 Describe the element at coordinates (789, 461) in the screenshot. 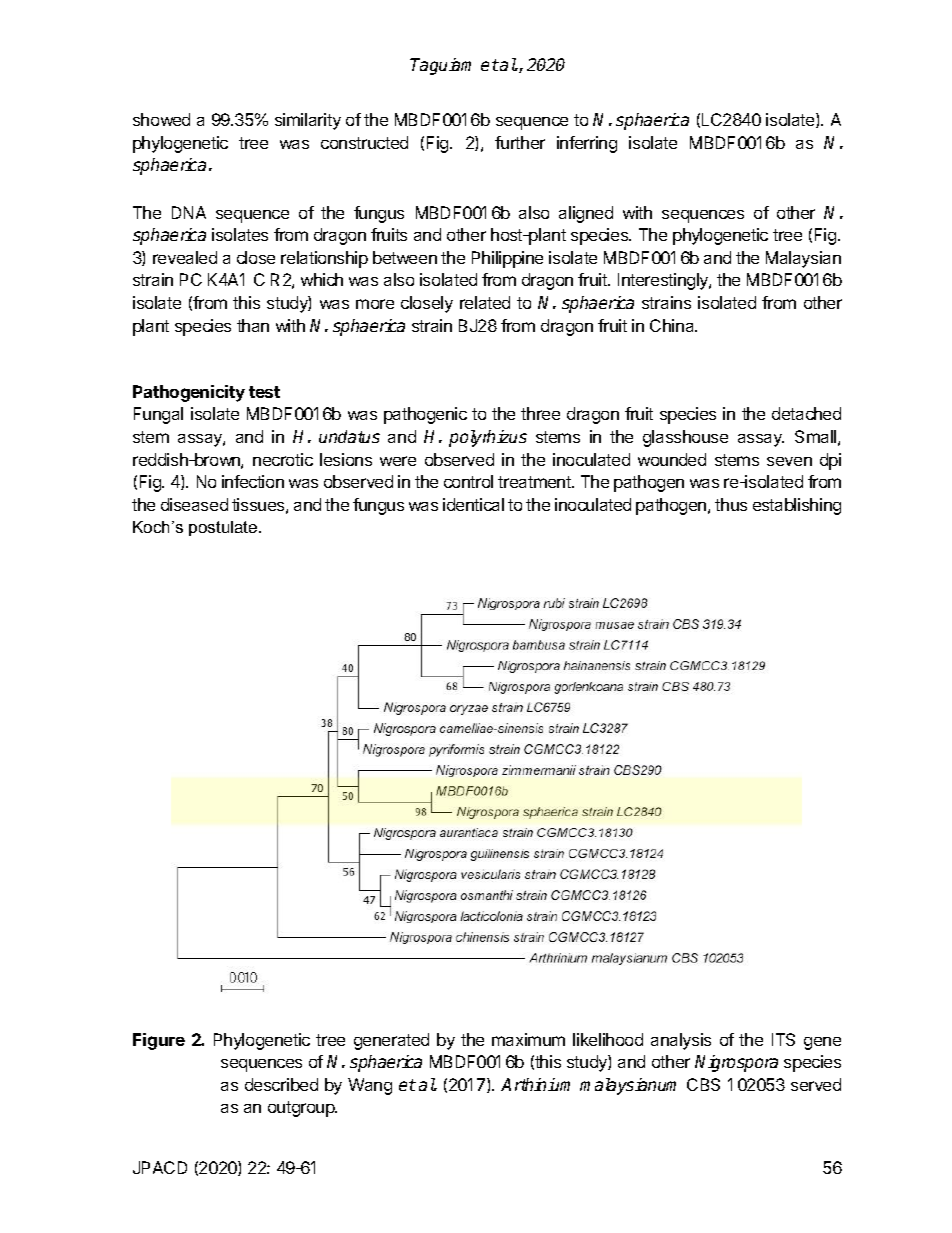

I see `seven` at that location.
